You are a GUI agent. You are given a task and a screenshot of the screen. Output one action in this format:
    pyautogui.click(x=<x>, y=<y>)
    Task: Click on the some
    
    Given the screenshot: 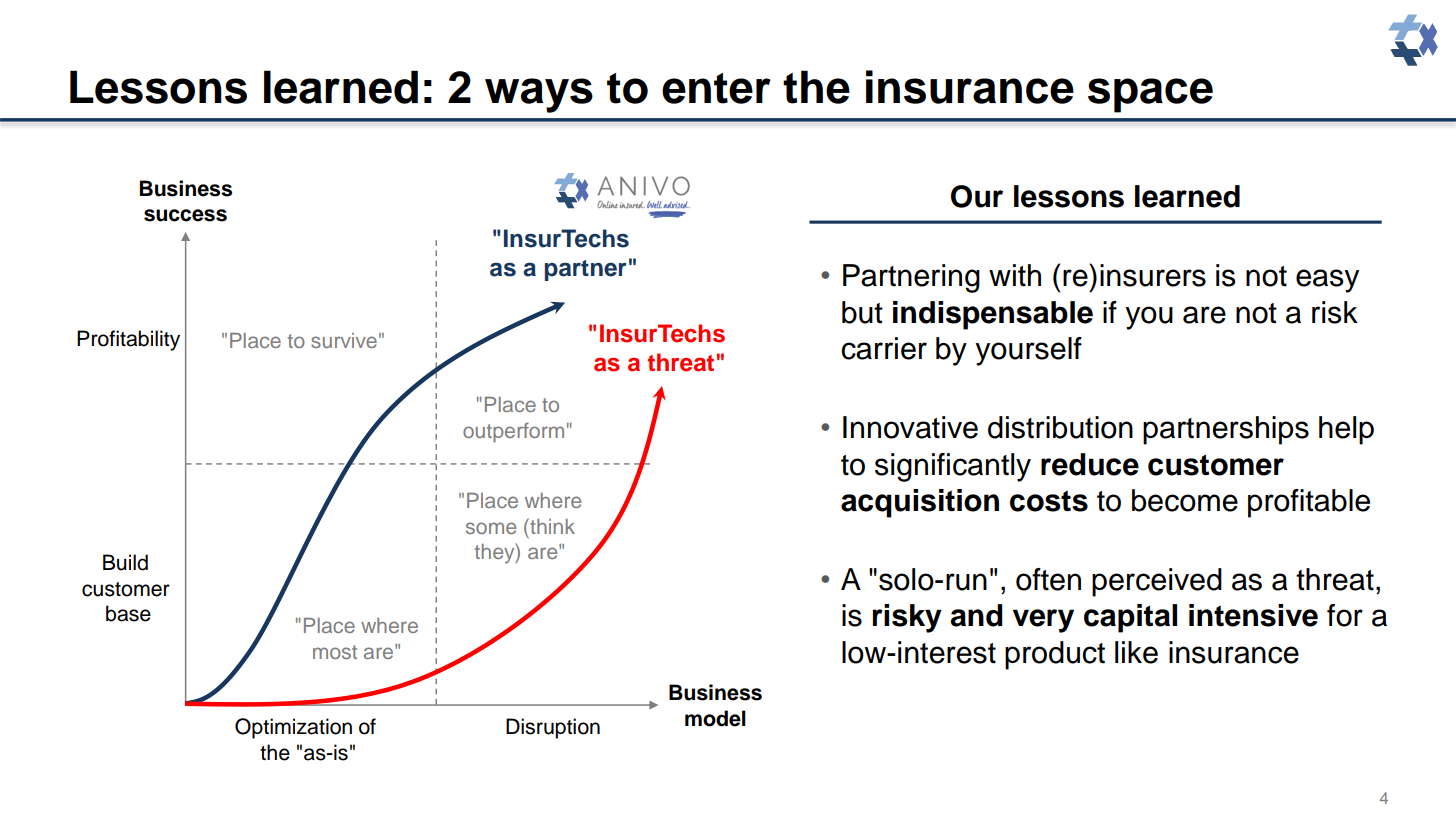 What is the action you would take?
    pyautogui.click(x=491, y=528)
